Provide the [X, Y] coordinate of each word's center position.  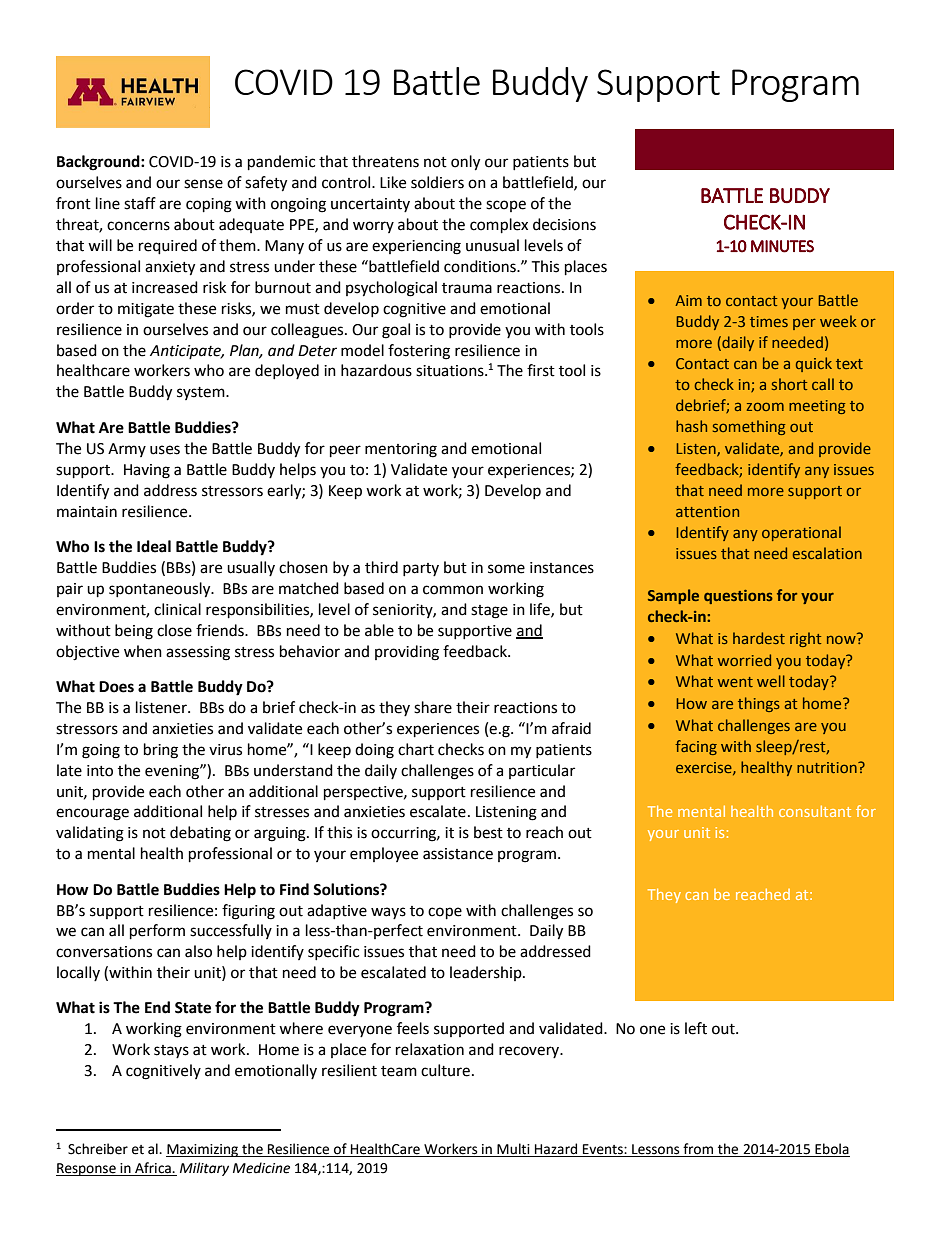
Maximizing [203, 1150]
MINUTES [782, 246]
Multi [513, 1150]
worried [744, 660]
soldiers [437, 182]
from [698, 1150]
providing [407, 653]
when [143, 651]
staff [140, 203]
